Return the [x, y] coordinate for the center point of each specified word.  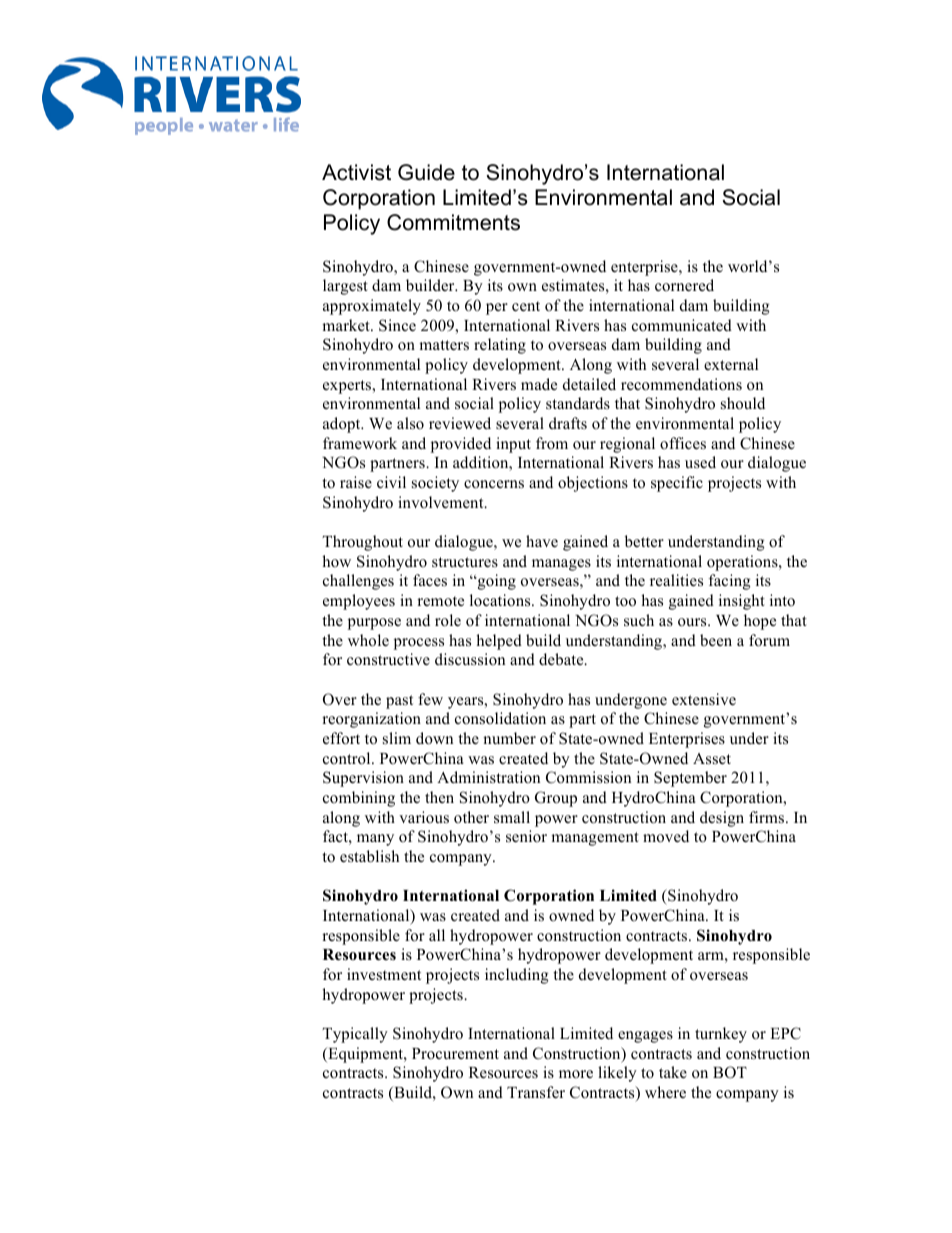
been [716, 640]
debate [562, 659]
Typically [355, 1035]
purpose [374, 624]
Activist [356, 172]
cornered [684, 285]
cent [526, 306]
